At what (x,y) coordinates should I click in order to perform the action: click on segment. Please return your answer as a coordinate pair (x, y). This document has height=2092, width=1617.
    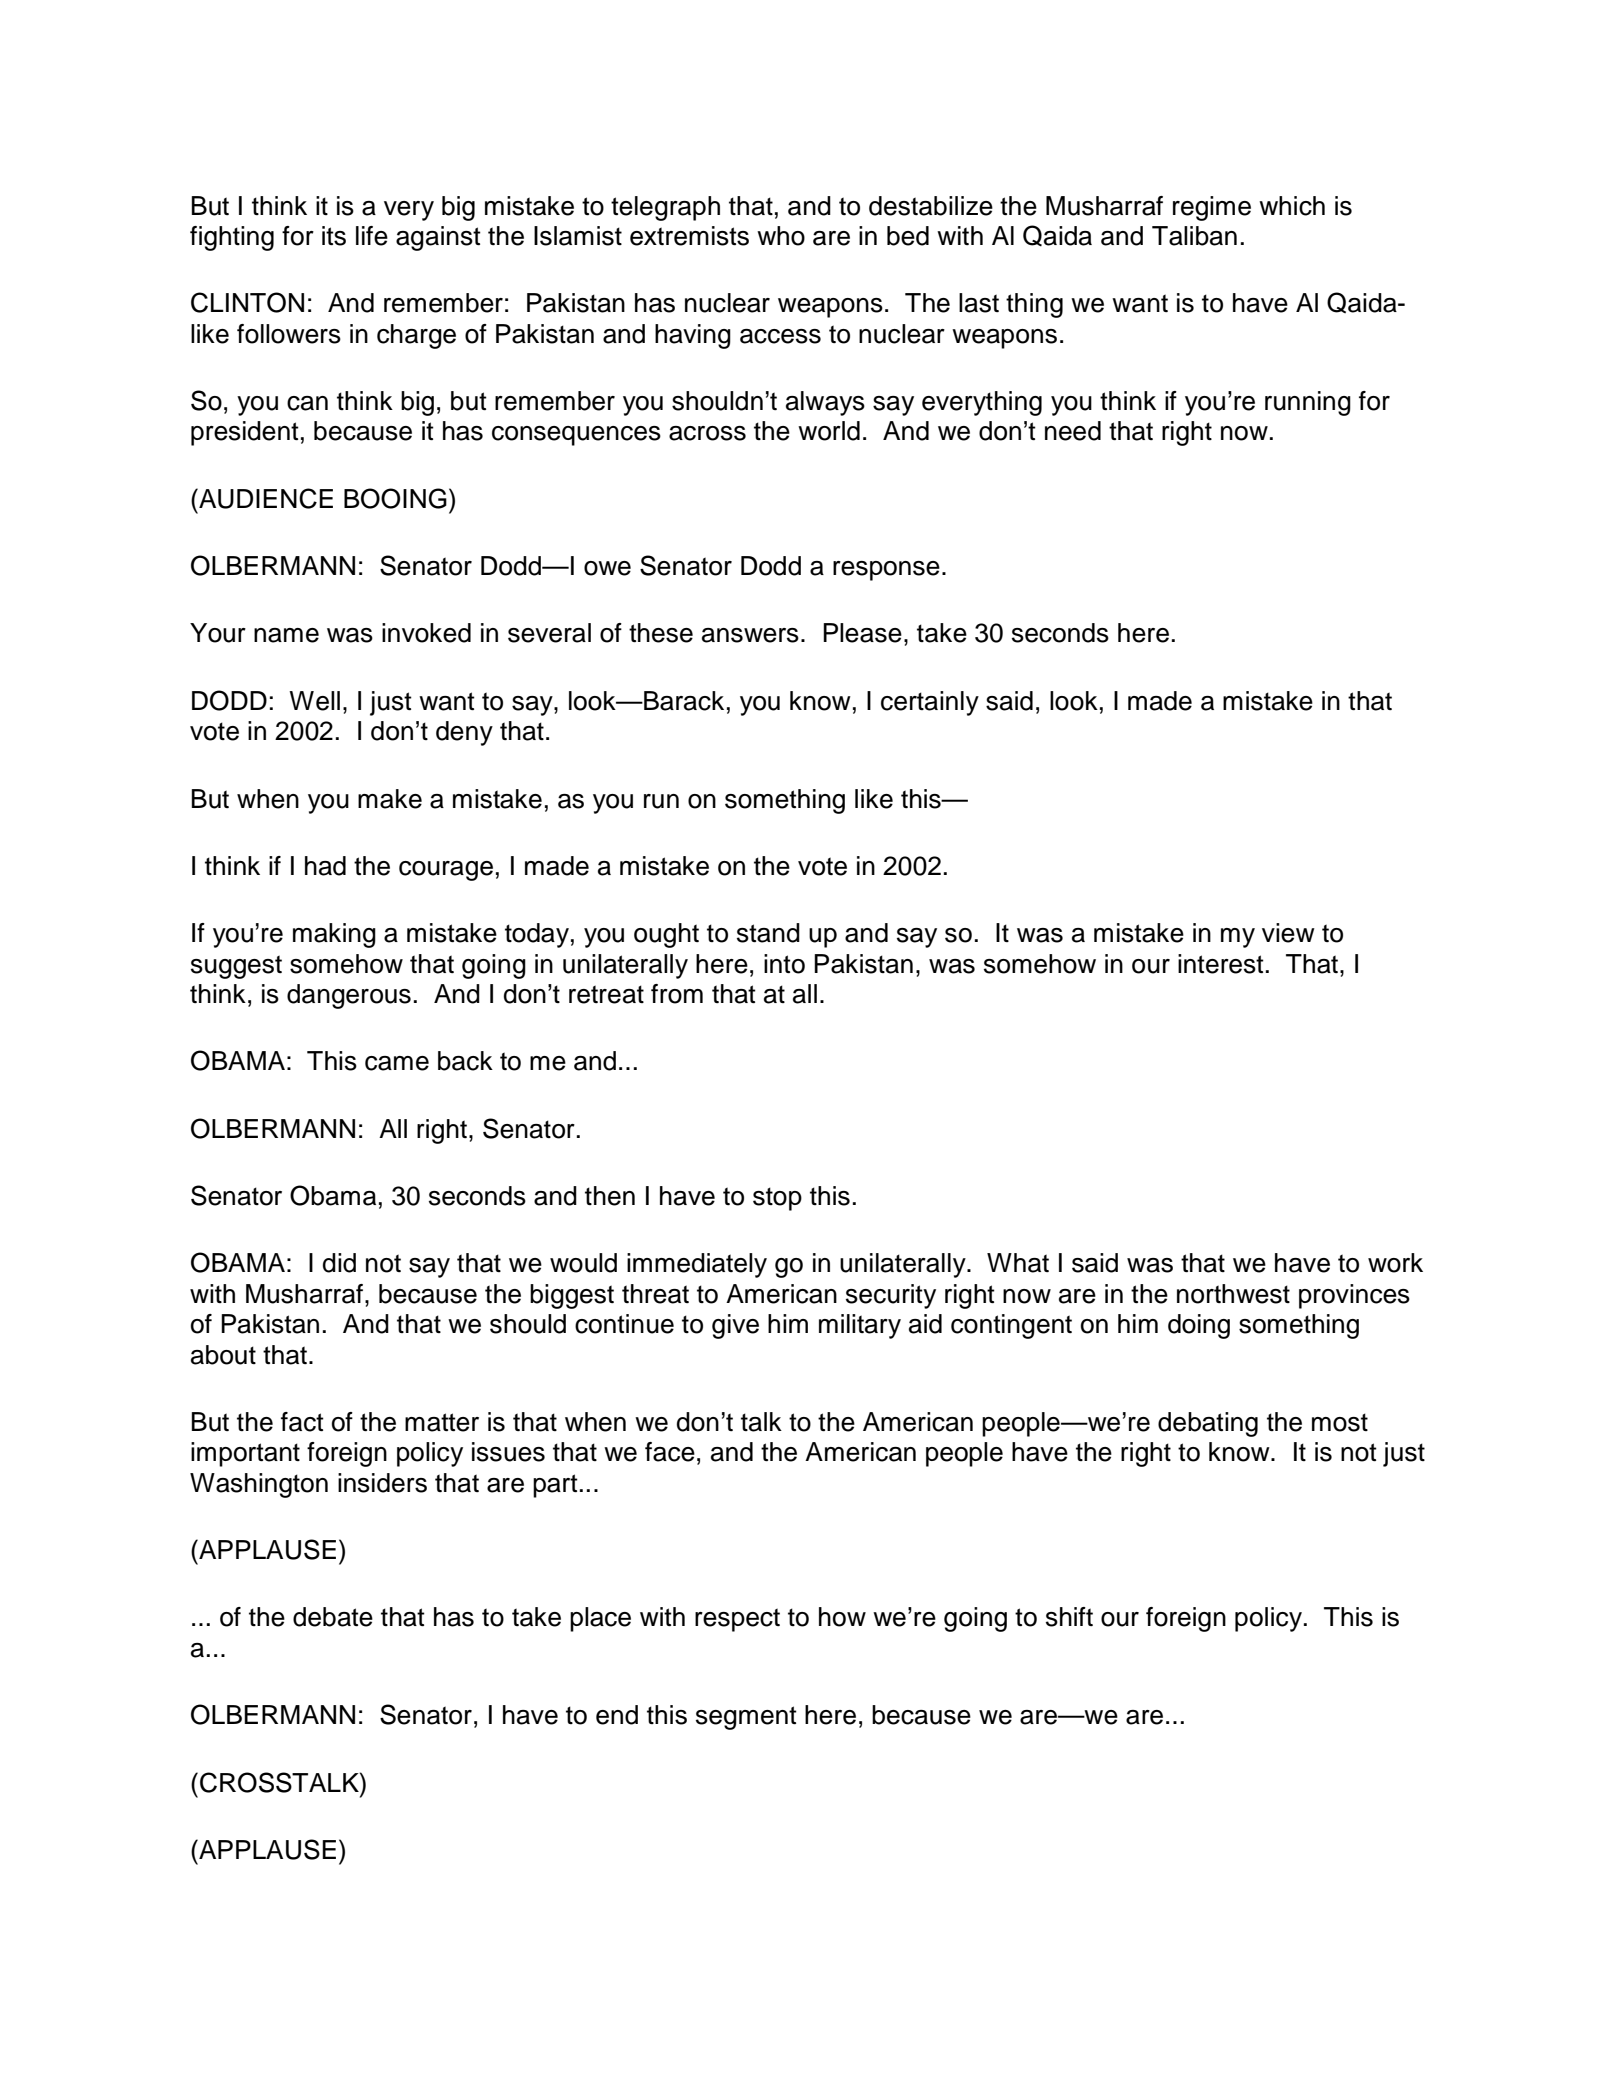
    Looking at the image, I should click on (746, 1718).
